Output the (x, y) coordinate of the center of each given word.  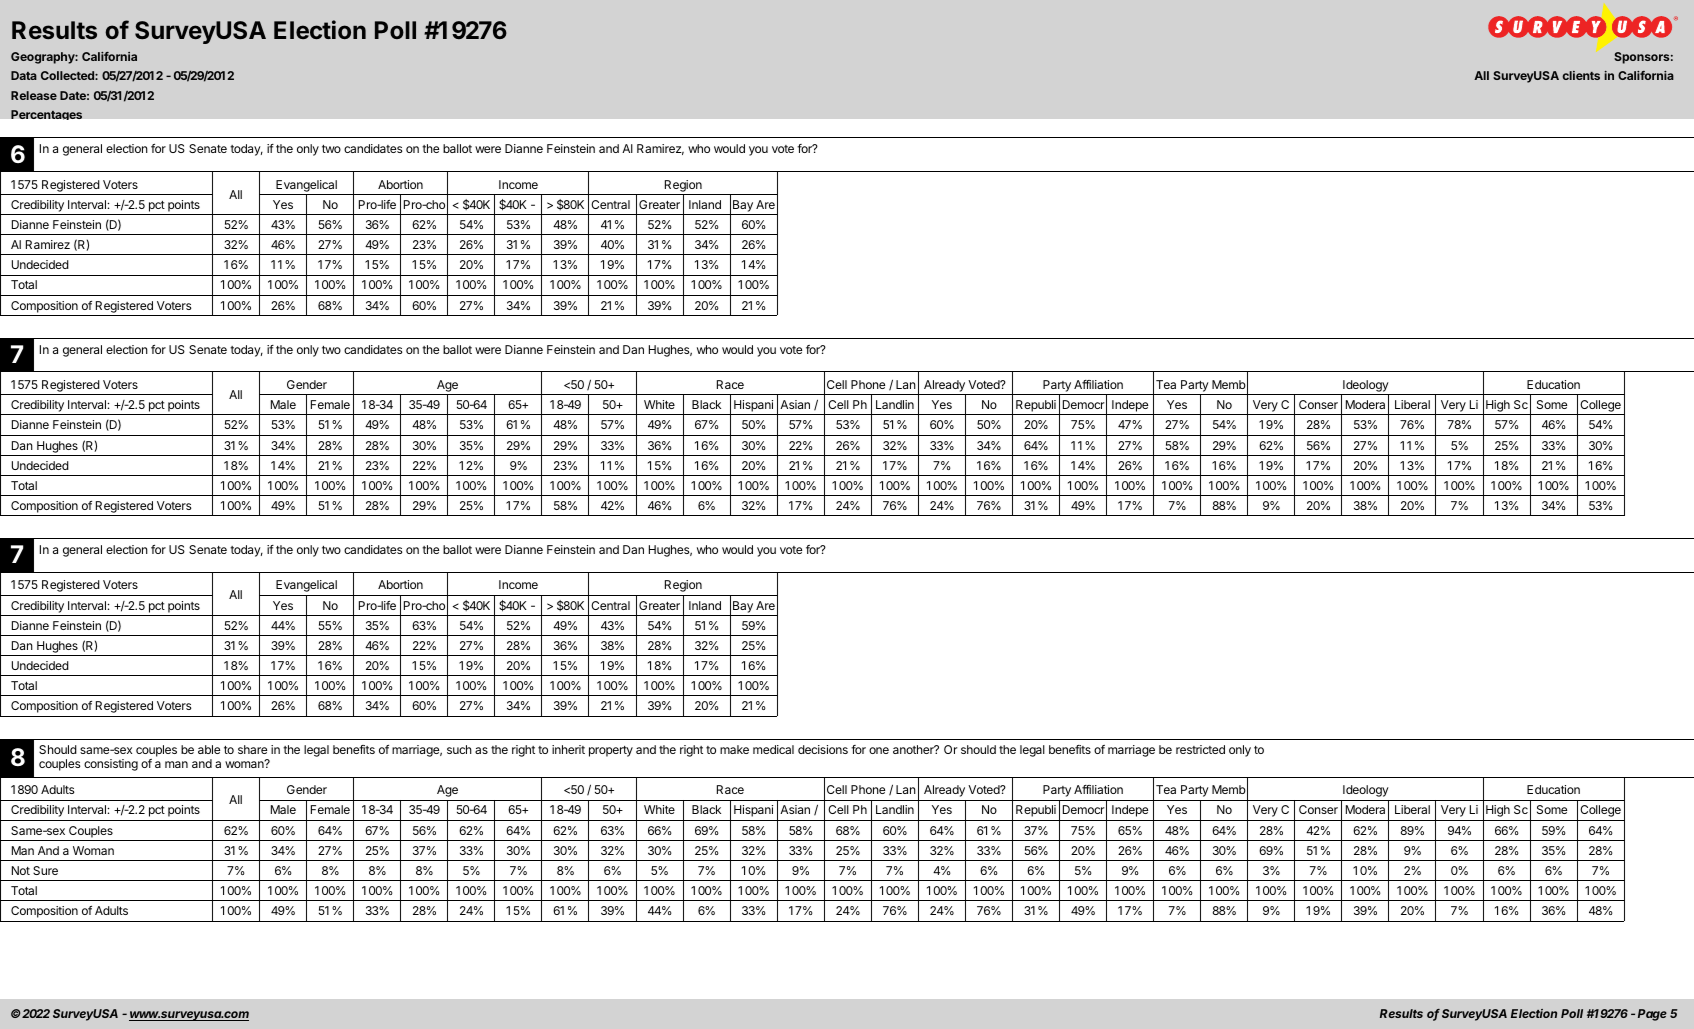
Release (34, 95)
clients (1581, 75)
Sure (45, 870)
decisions (823, 749)
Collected (68, 75)
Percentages (46, 115)
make (734, 749)
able (209, 749)
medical (773, 749)
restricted (1200, 749)
